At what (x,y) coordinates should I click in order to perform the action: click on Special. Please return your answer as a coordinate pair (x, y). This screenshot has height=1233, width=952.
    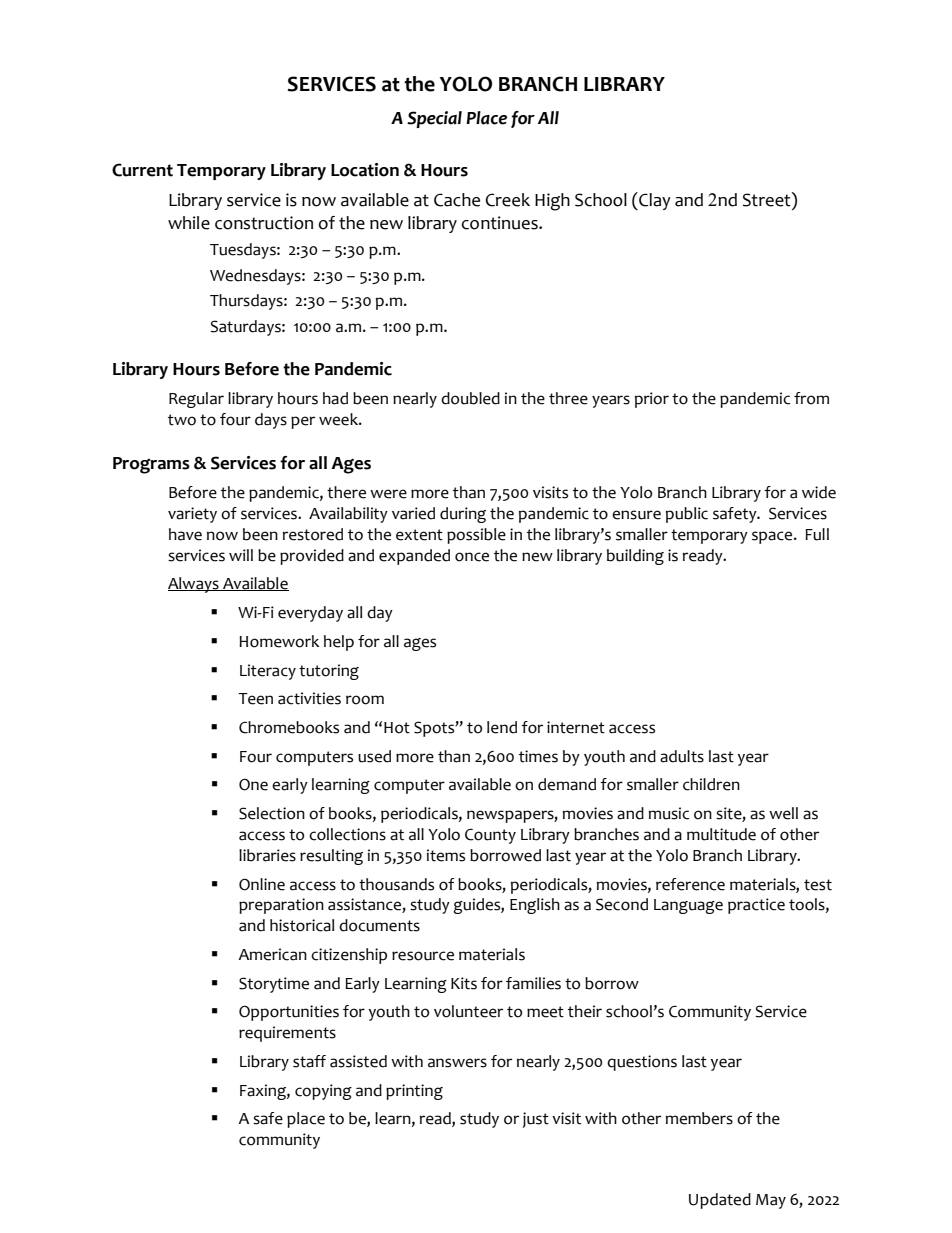
    Looking at the image, I should click on (434, 119).
